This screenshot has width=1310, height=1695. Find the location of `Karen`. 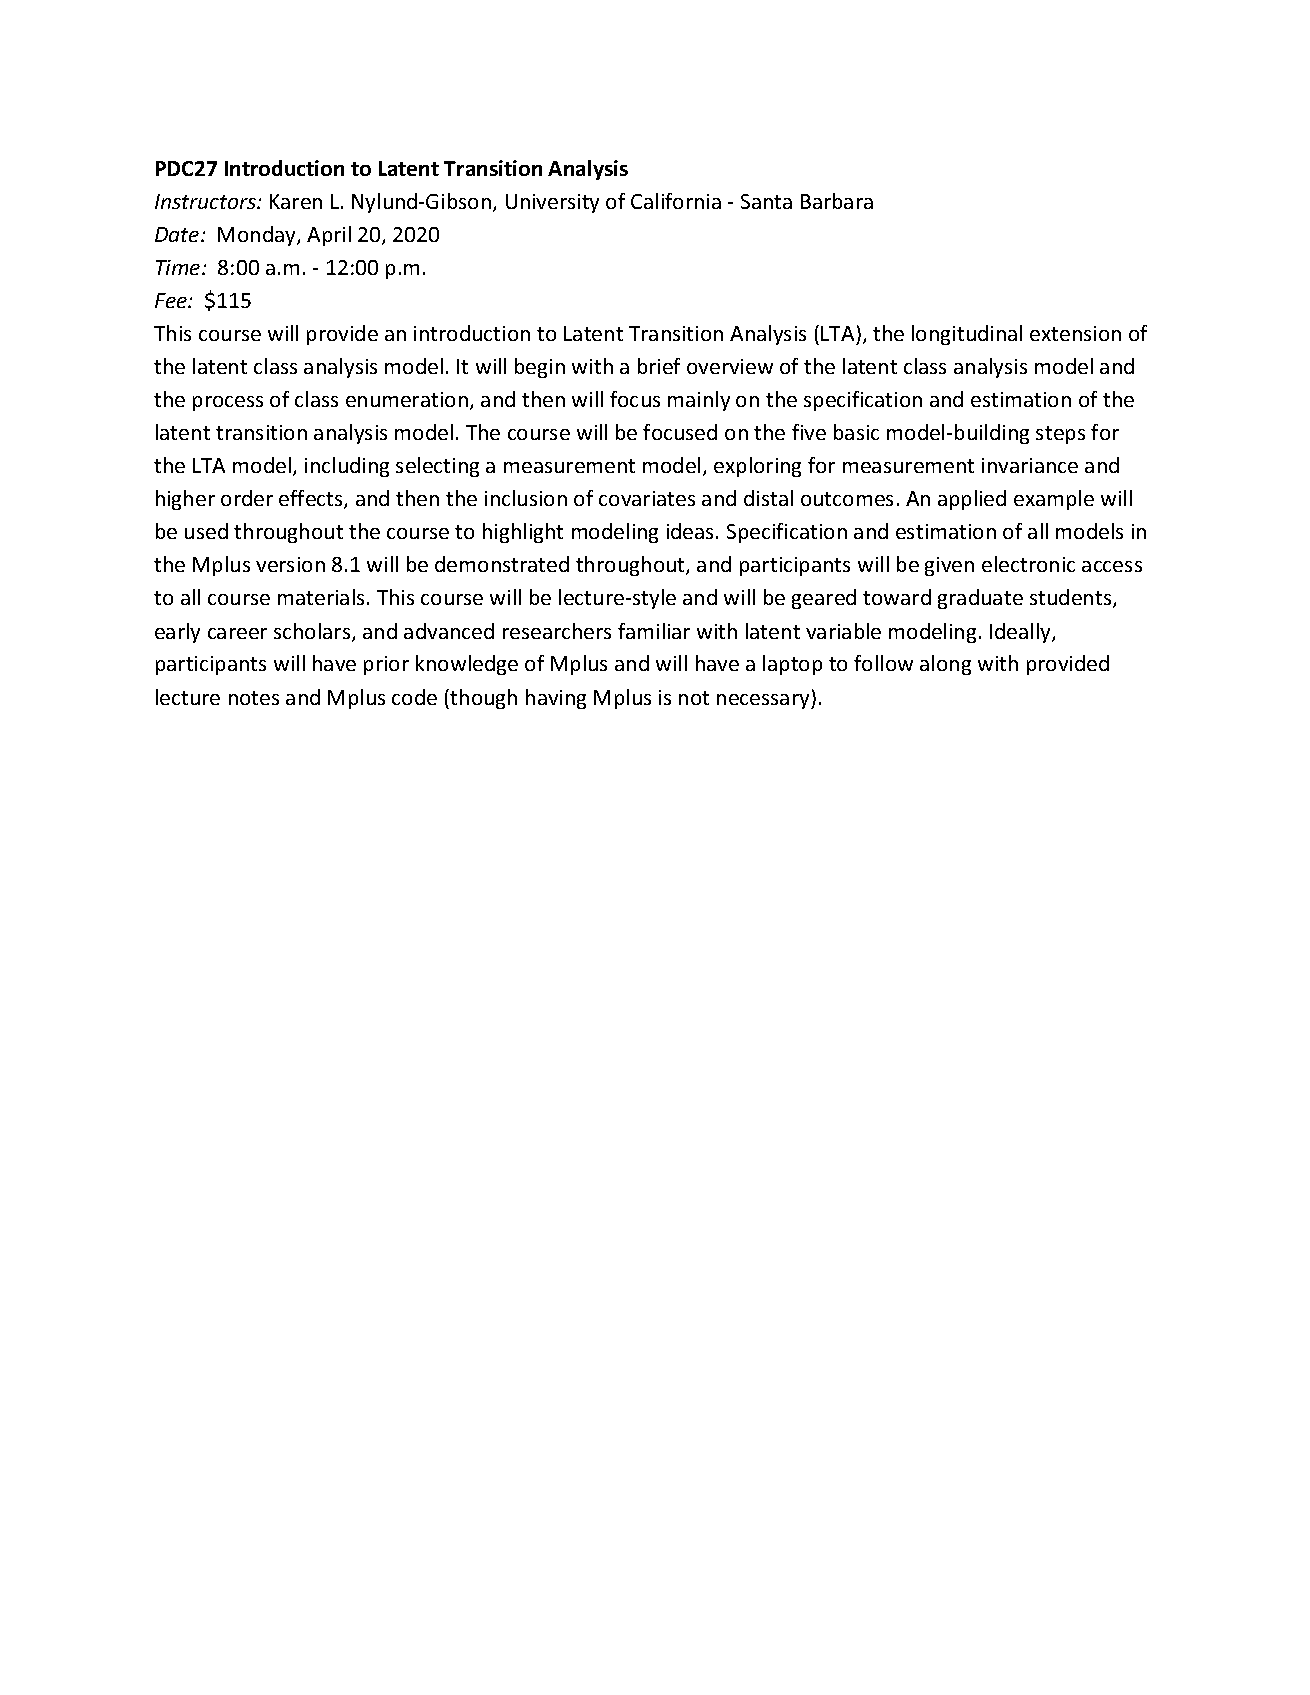

Karen is located at coordinates (296, 201).
